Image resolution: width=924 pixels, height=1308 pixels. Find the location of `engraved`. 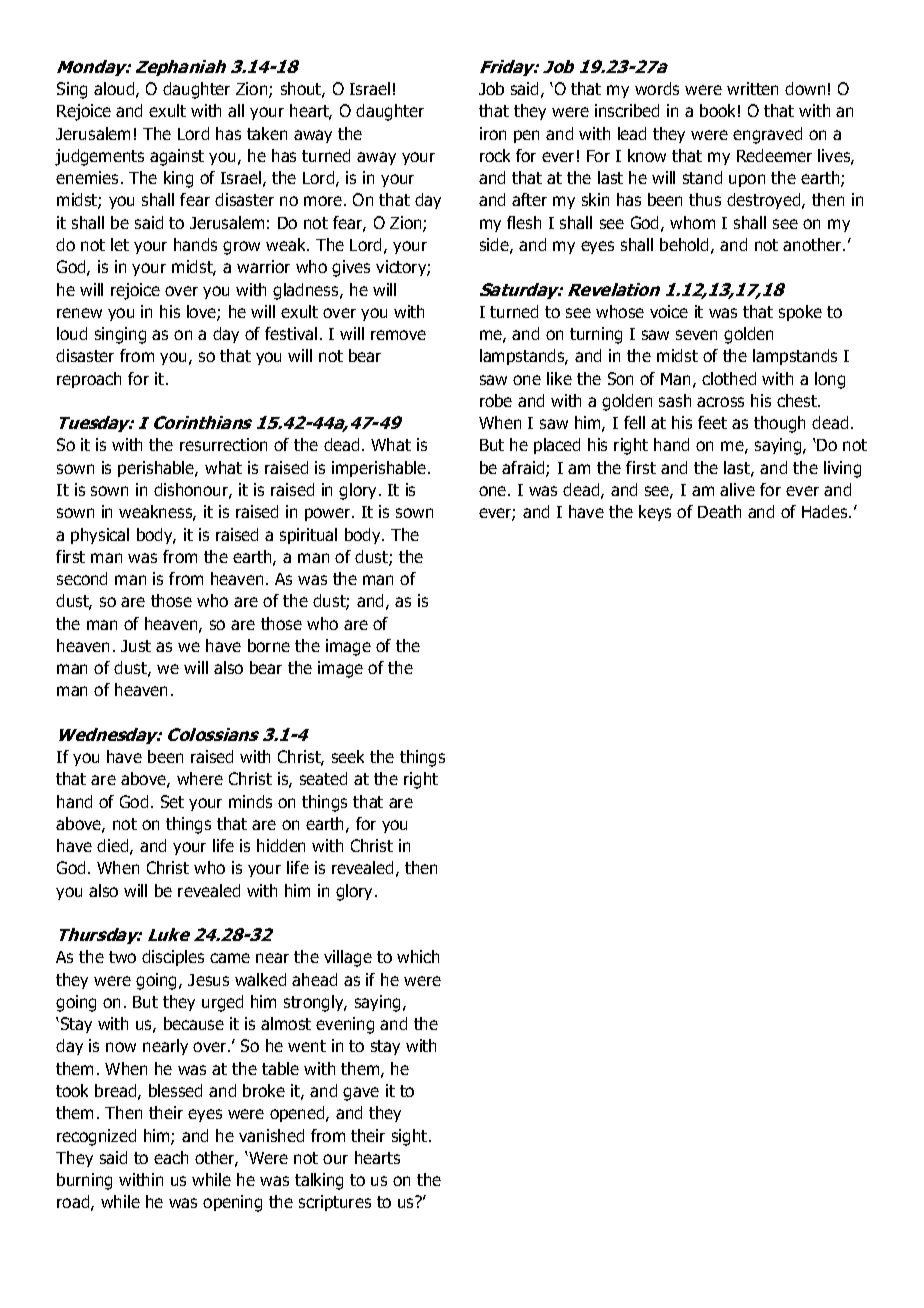

engraved is located at coordinates (767, 135).
